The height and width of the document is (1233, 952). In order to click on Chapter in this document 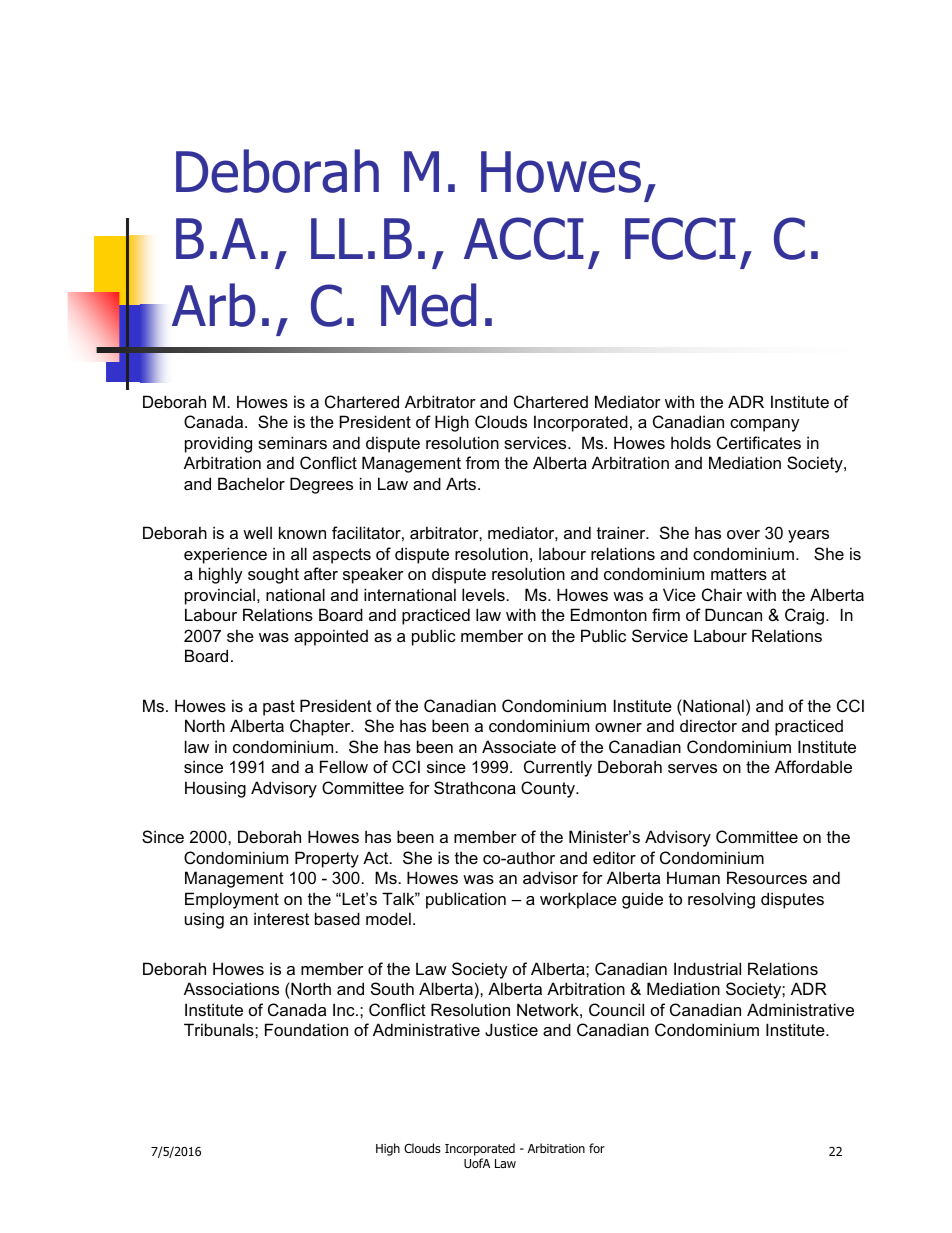, I will do `click(321, 727)`.
